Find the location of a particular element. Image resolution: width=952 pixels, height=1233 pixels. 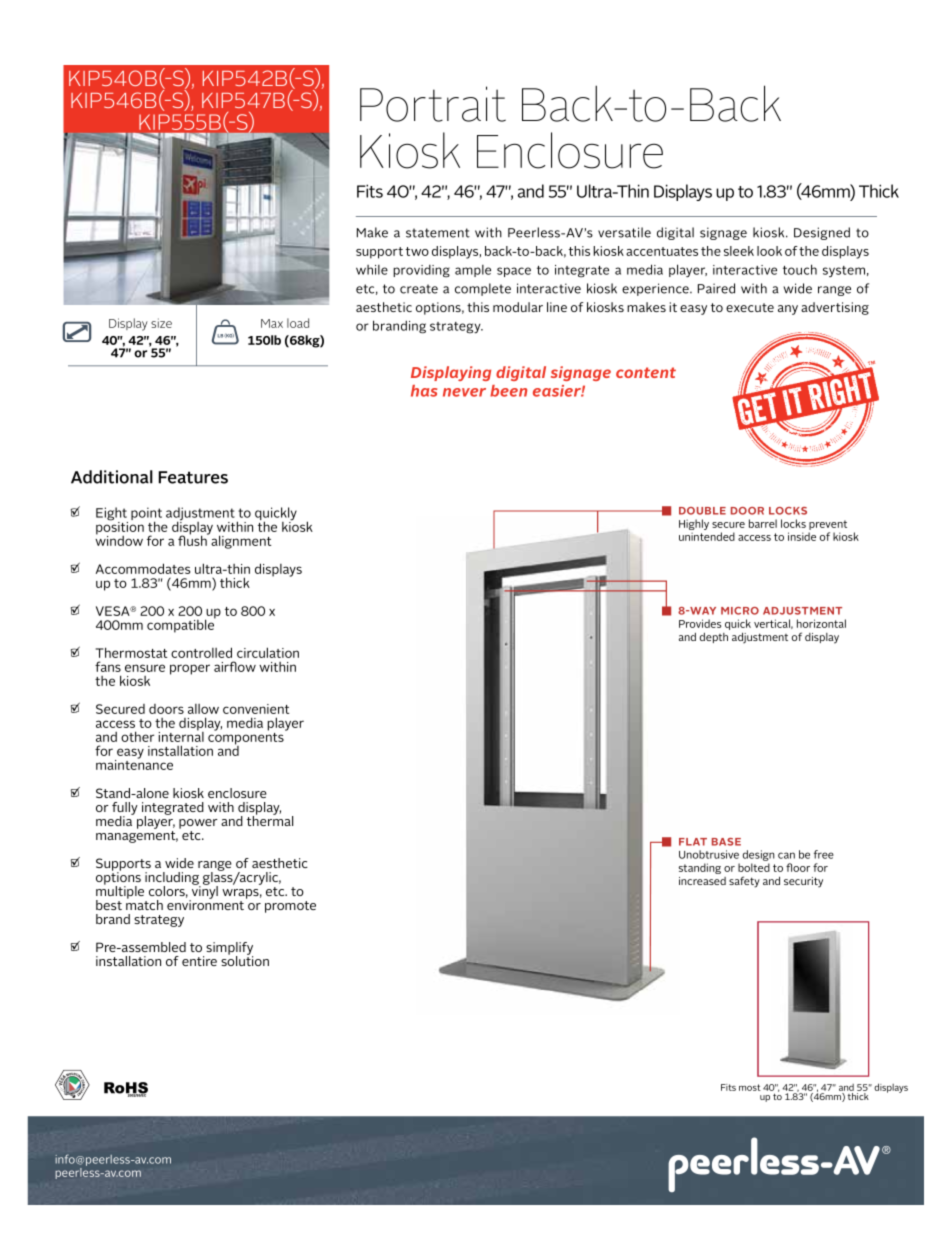

statement is located at coordinates (438, 233).
